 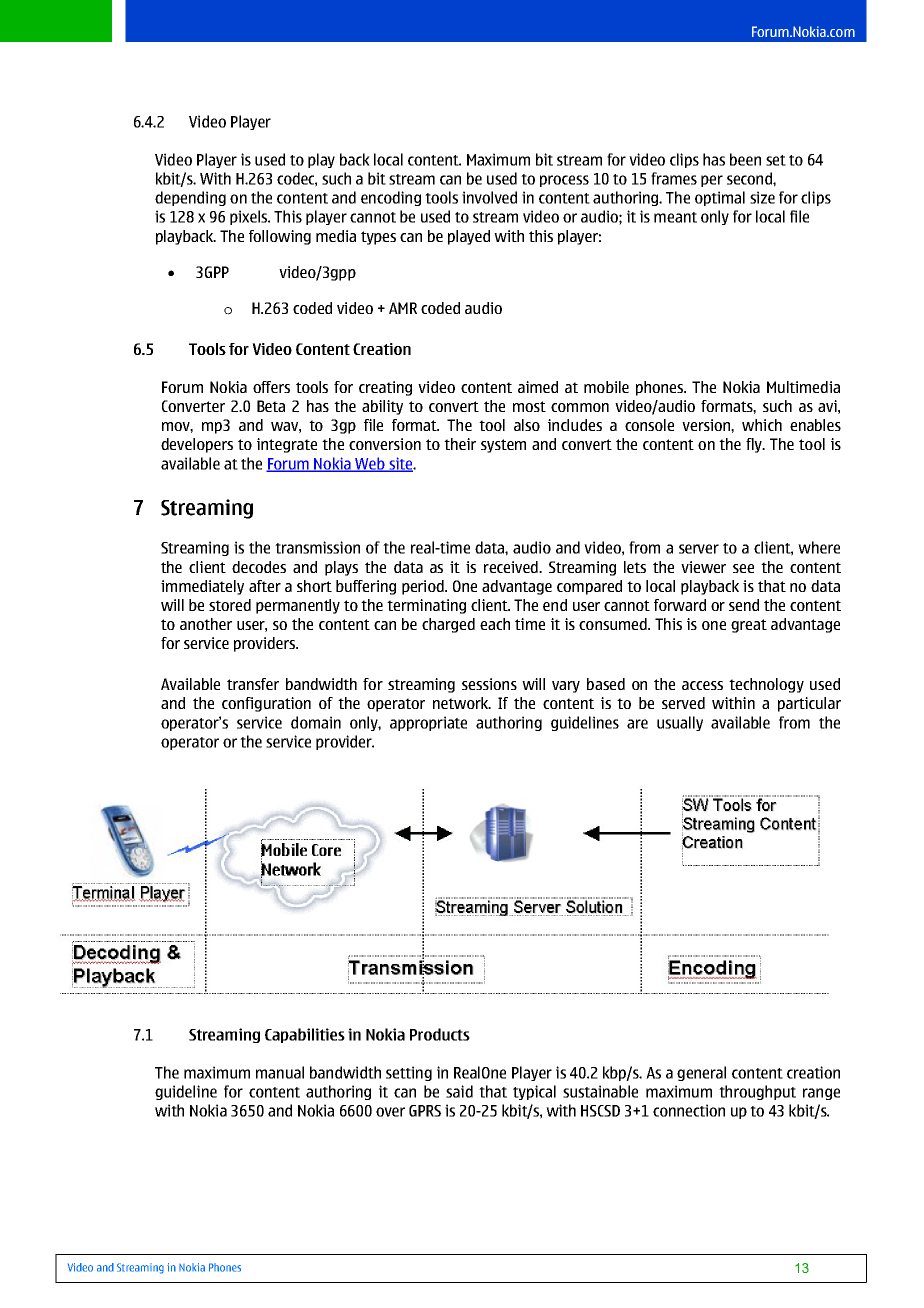 I want to click on typical, so click(x=534, y=1092).
